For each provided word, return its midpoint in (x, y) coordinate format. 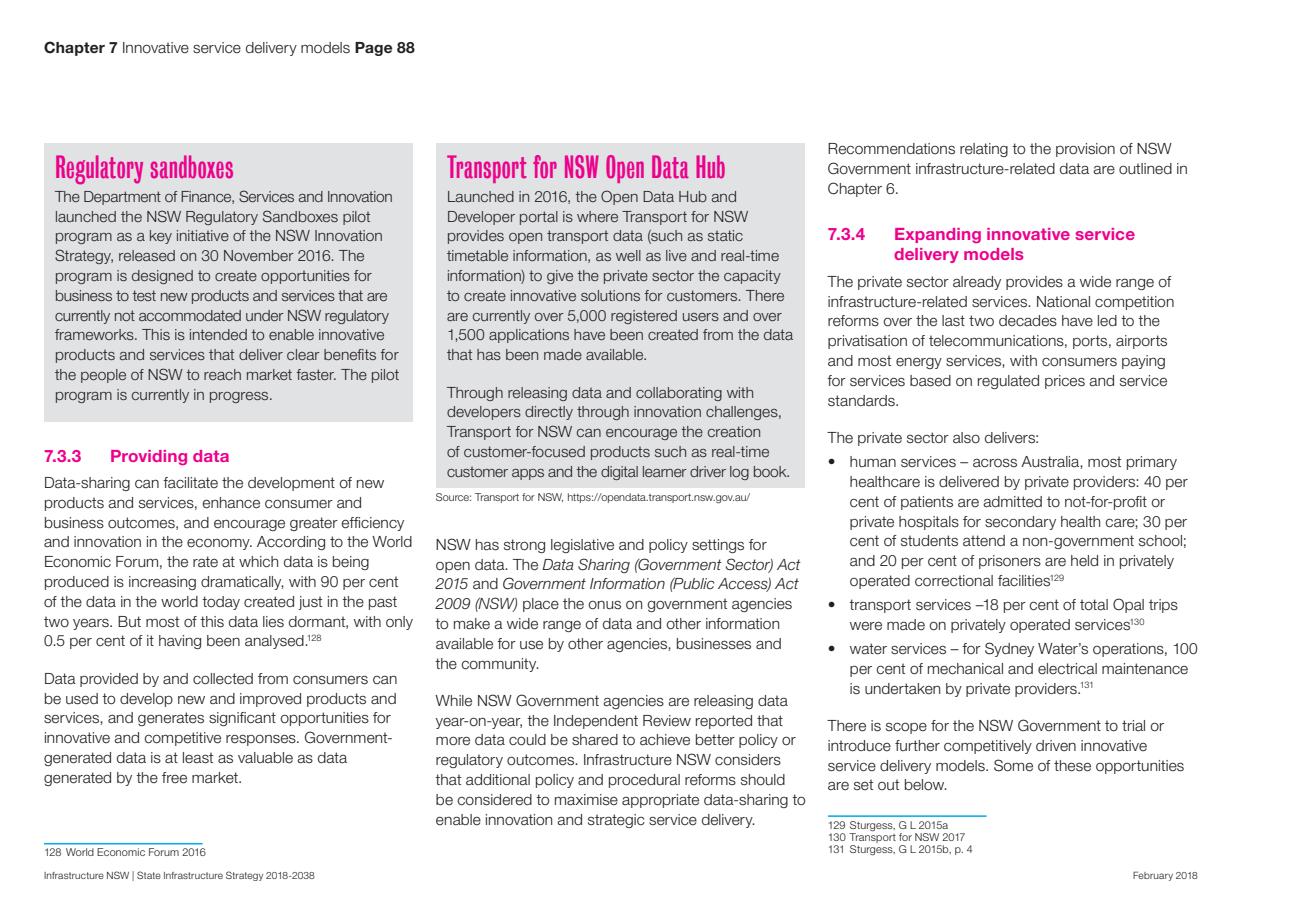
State (149, 875)
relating (984, 150)
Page (373, 49)
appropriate (660, 801)
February (1153, 876)
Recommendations (891, 149)
